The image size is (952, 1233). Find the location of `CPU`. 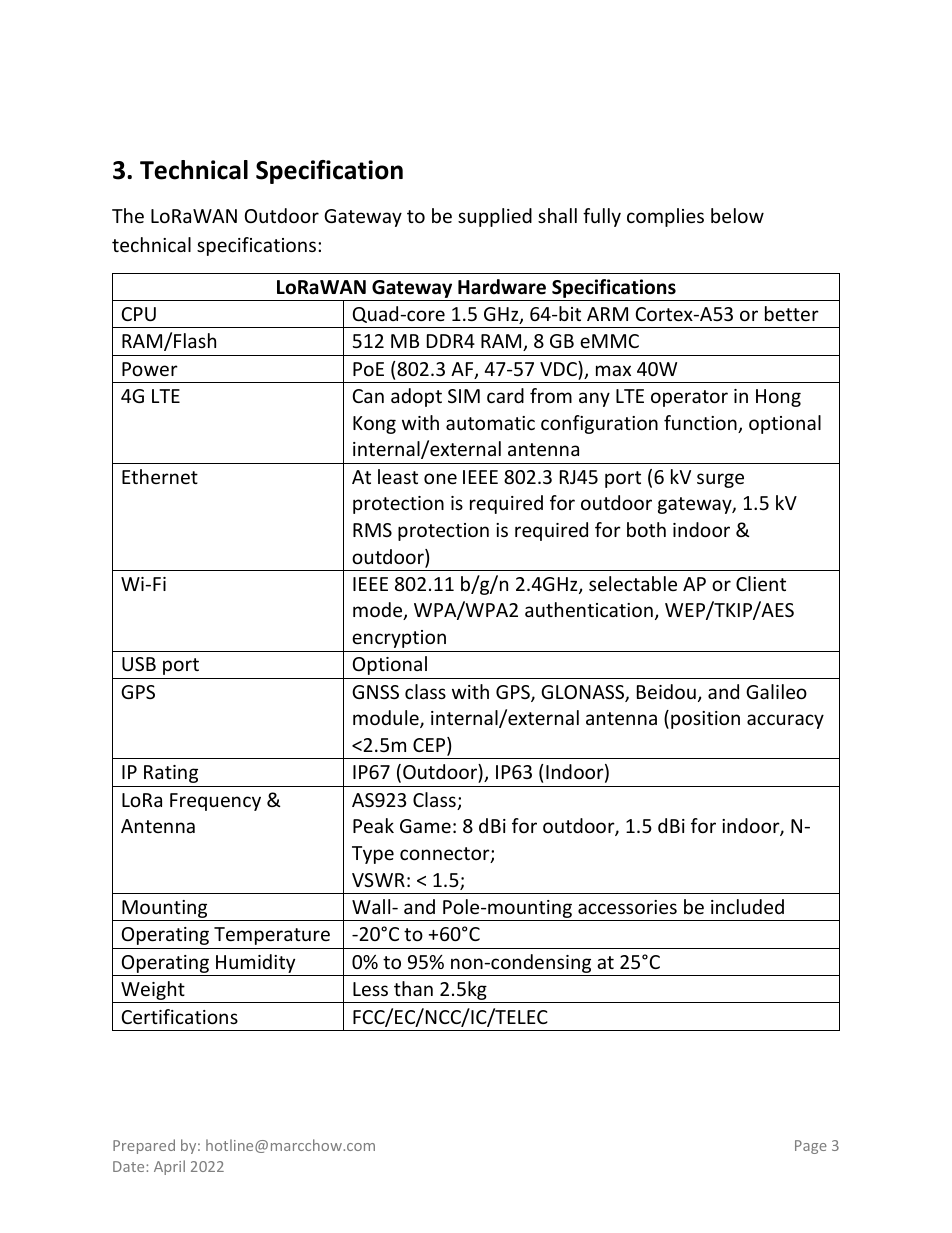

CPU is located at coordinates (139, 314).
